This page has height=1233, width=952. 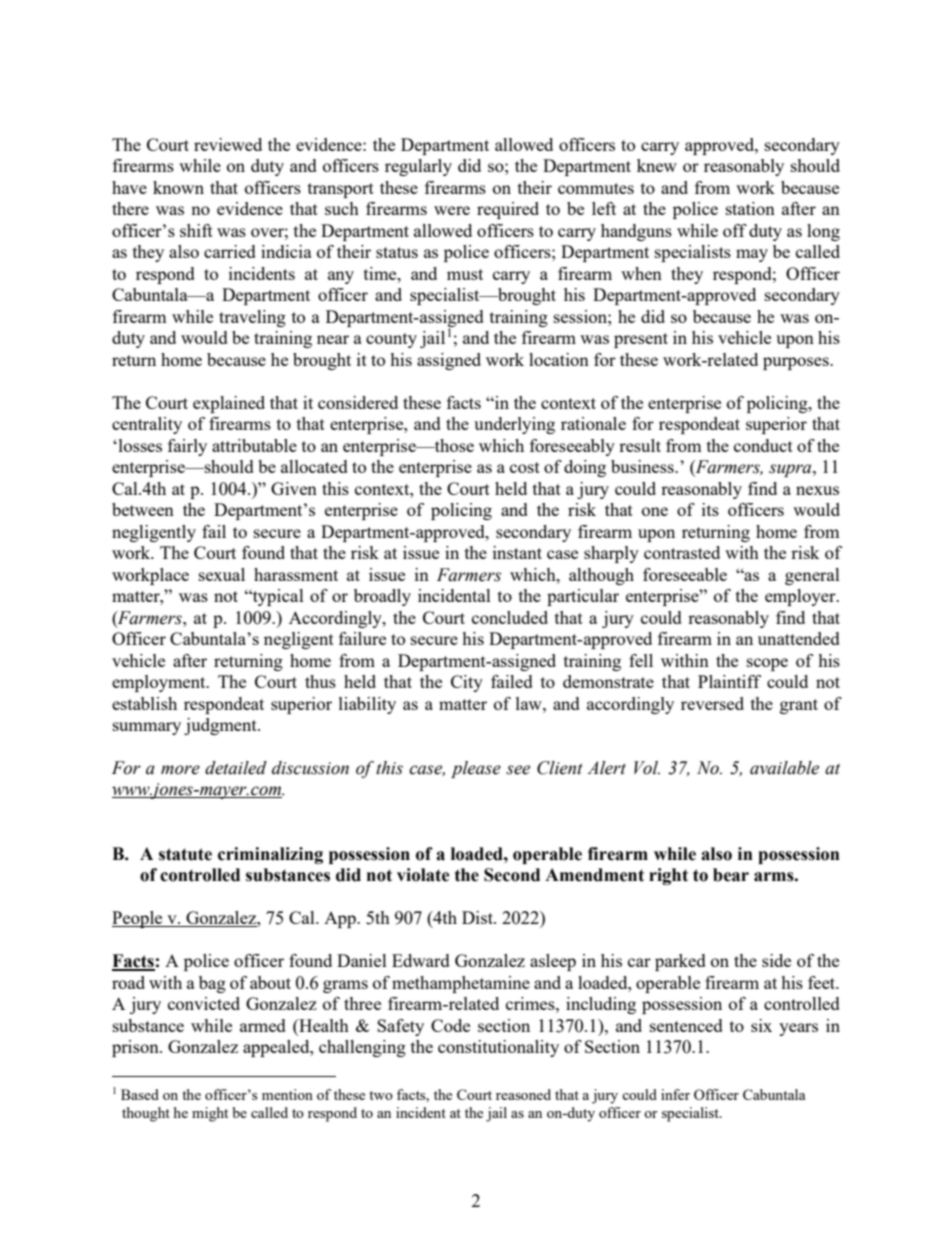 I want to click on explained, so click(x=229, y=404).
